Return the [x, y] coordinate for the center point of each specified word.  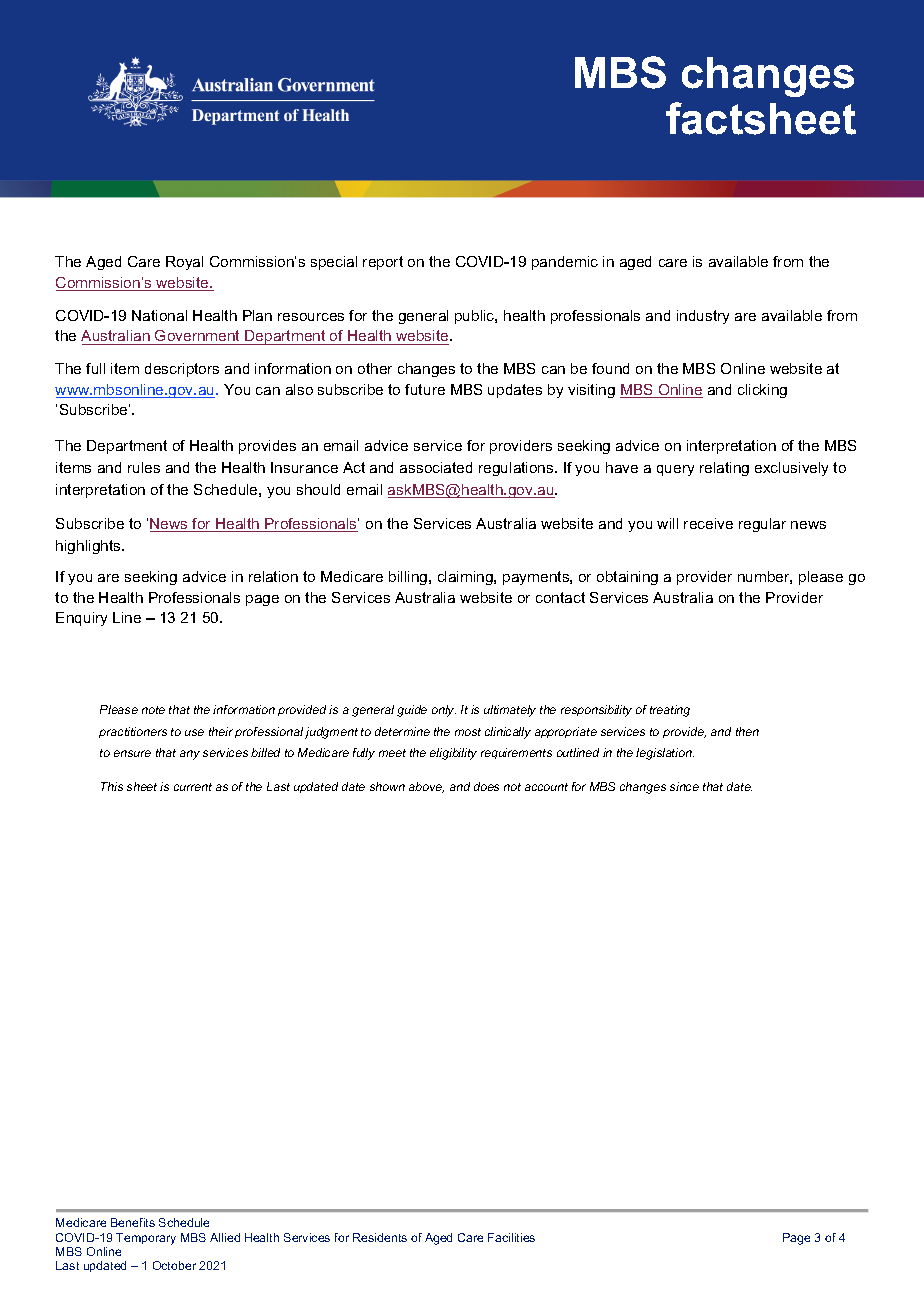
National [159, 315]
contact [560, 597]
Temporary [146, 1239]
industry [703, 317]
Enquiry [81, 619]
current [193, 787]
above [426, 787]
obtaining [627, 578]
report [383, 263]
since [684, 786]
